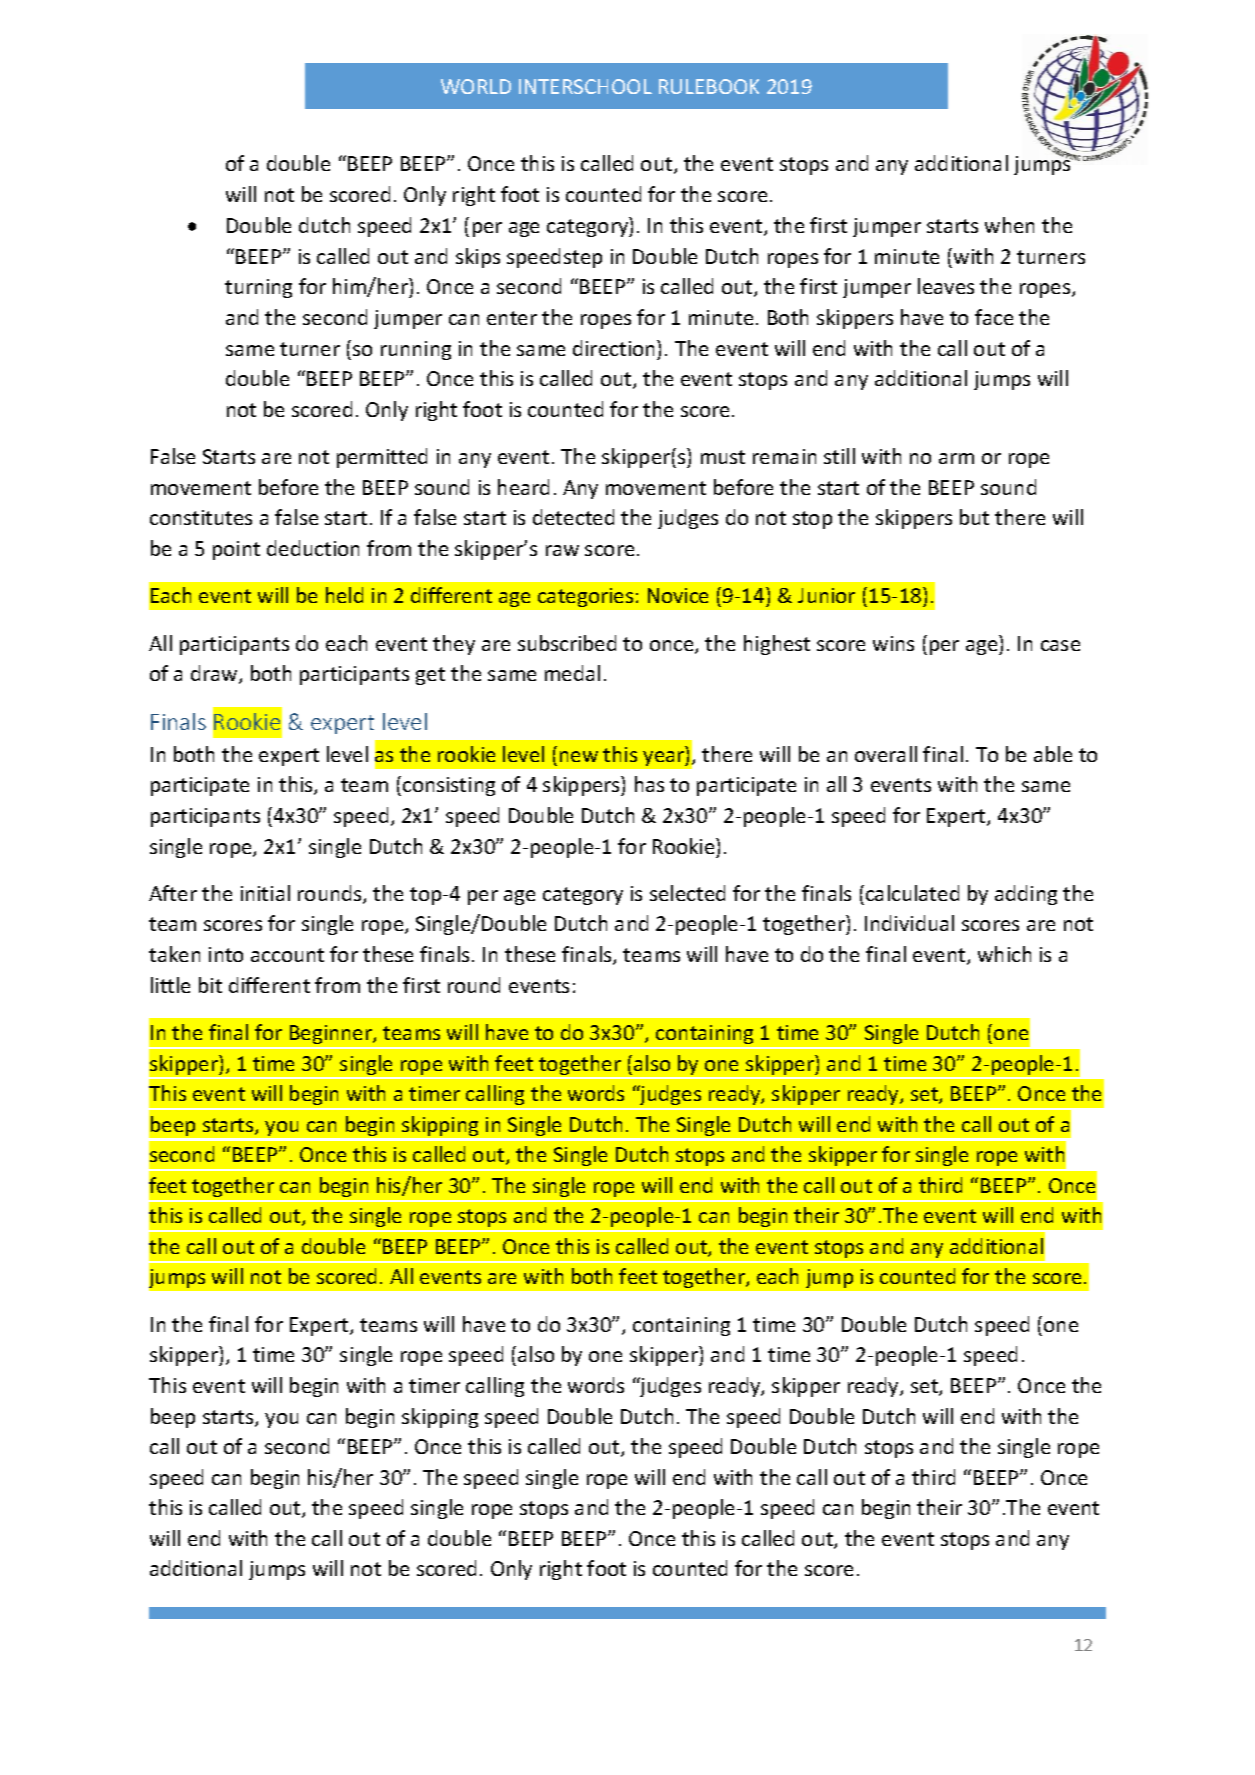 The width and height of the page is (1255, 1775). Describe the element at coordinates (215, 674) in the page. I see `draw` at that location.
